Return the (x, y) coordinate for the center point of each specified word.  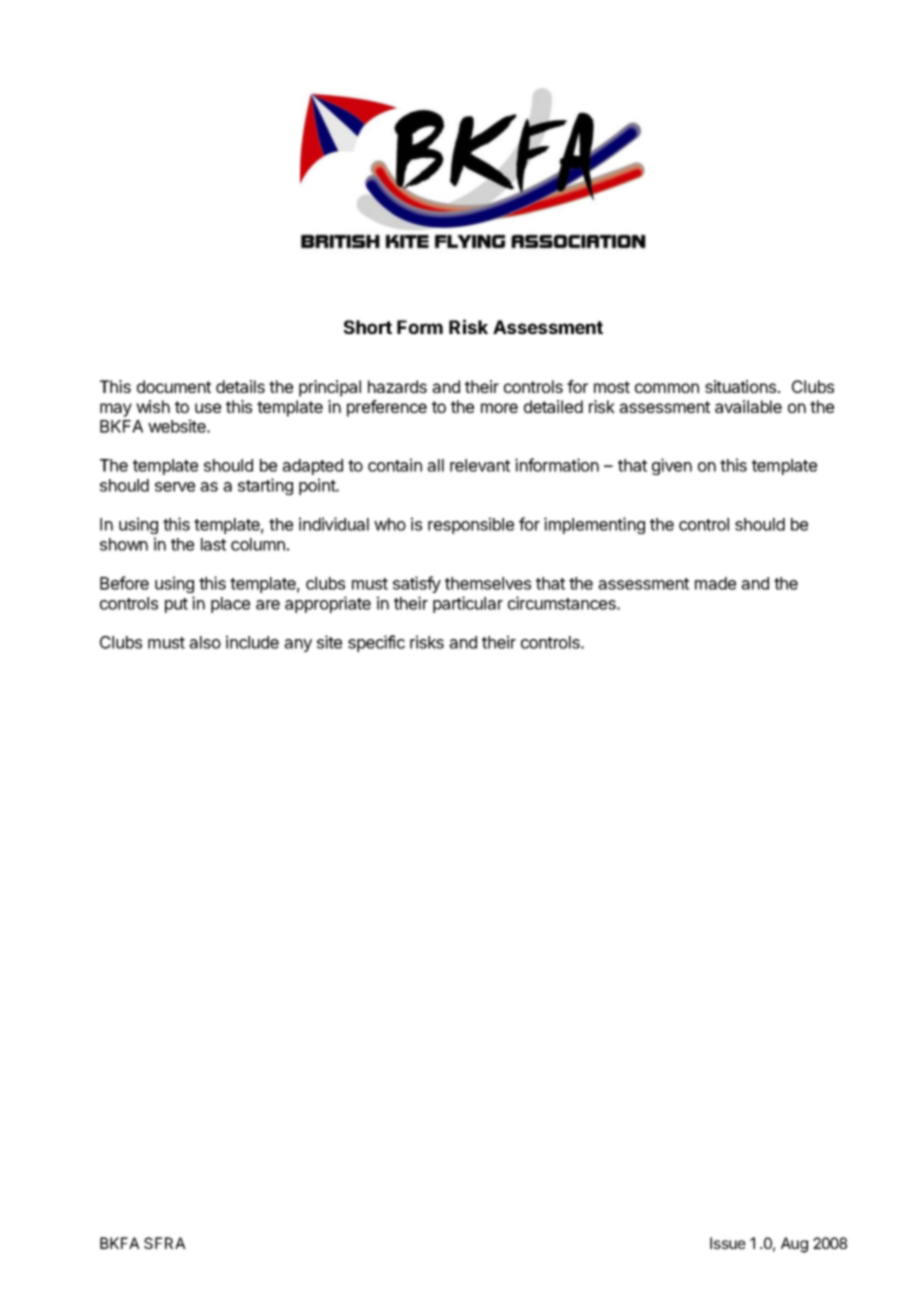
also (205, 642)
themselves (488, 583)
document (174, 386)
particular (468, 604)
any (298, 645)
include (252, 642)
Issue (728, 1243)
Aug (794, 1245)
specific (376, 643)
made (715, 583)
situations (742, 386)
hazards (397, 386)
